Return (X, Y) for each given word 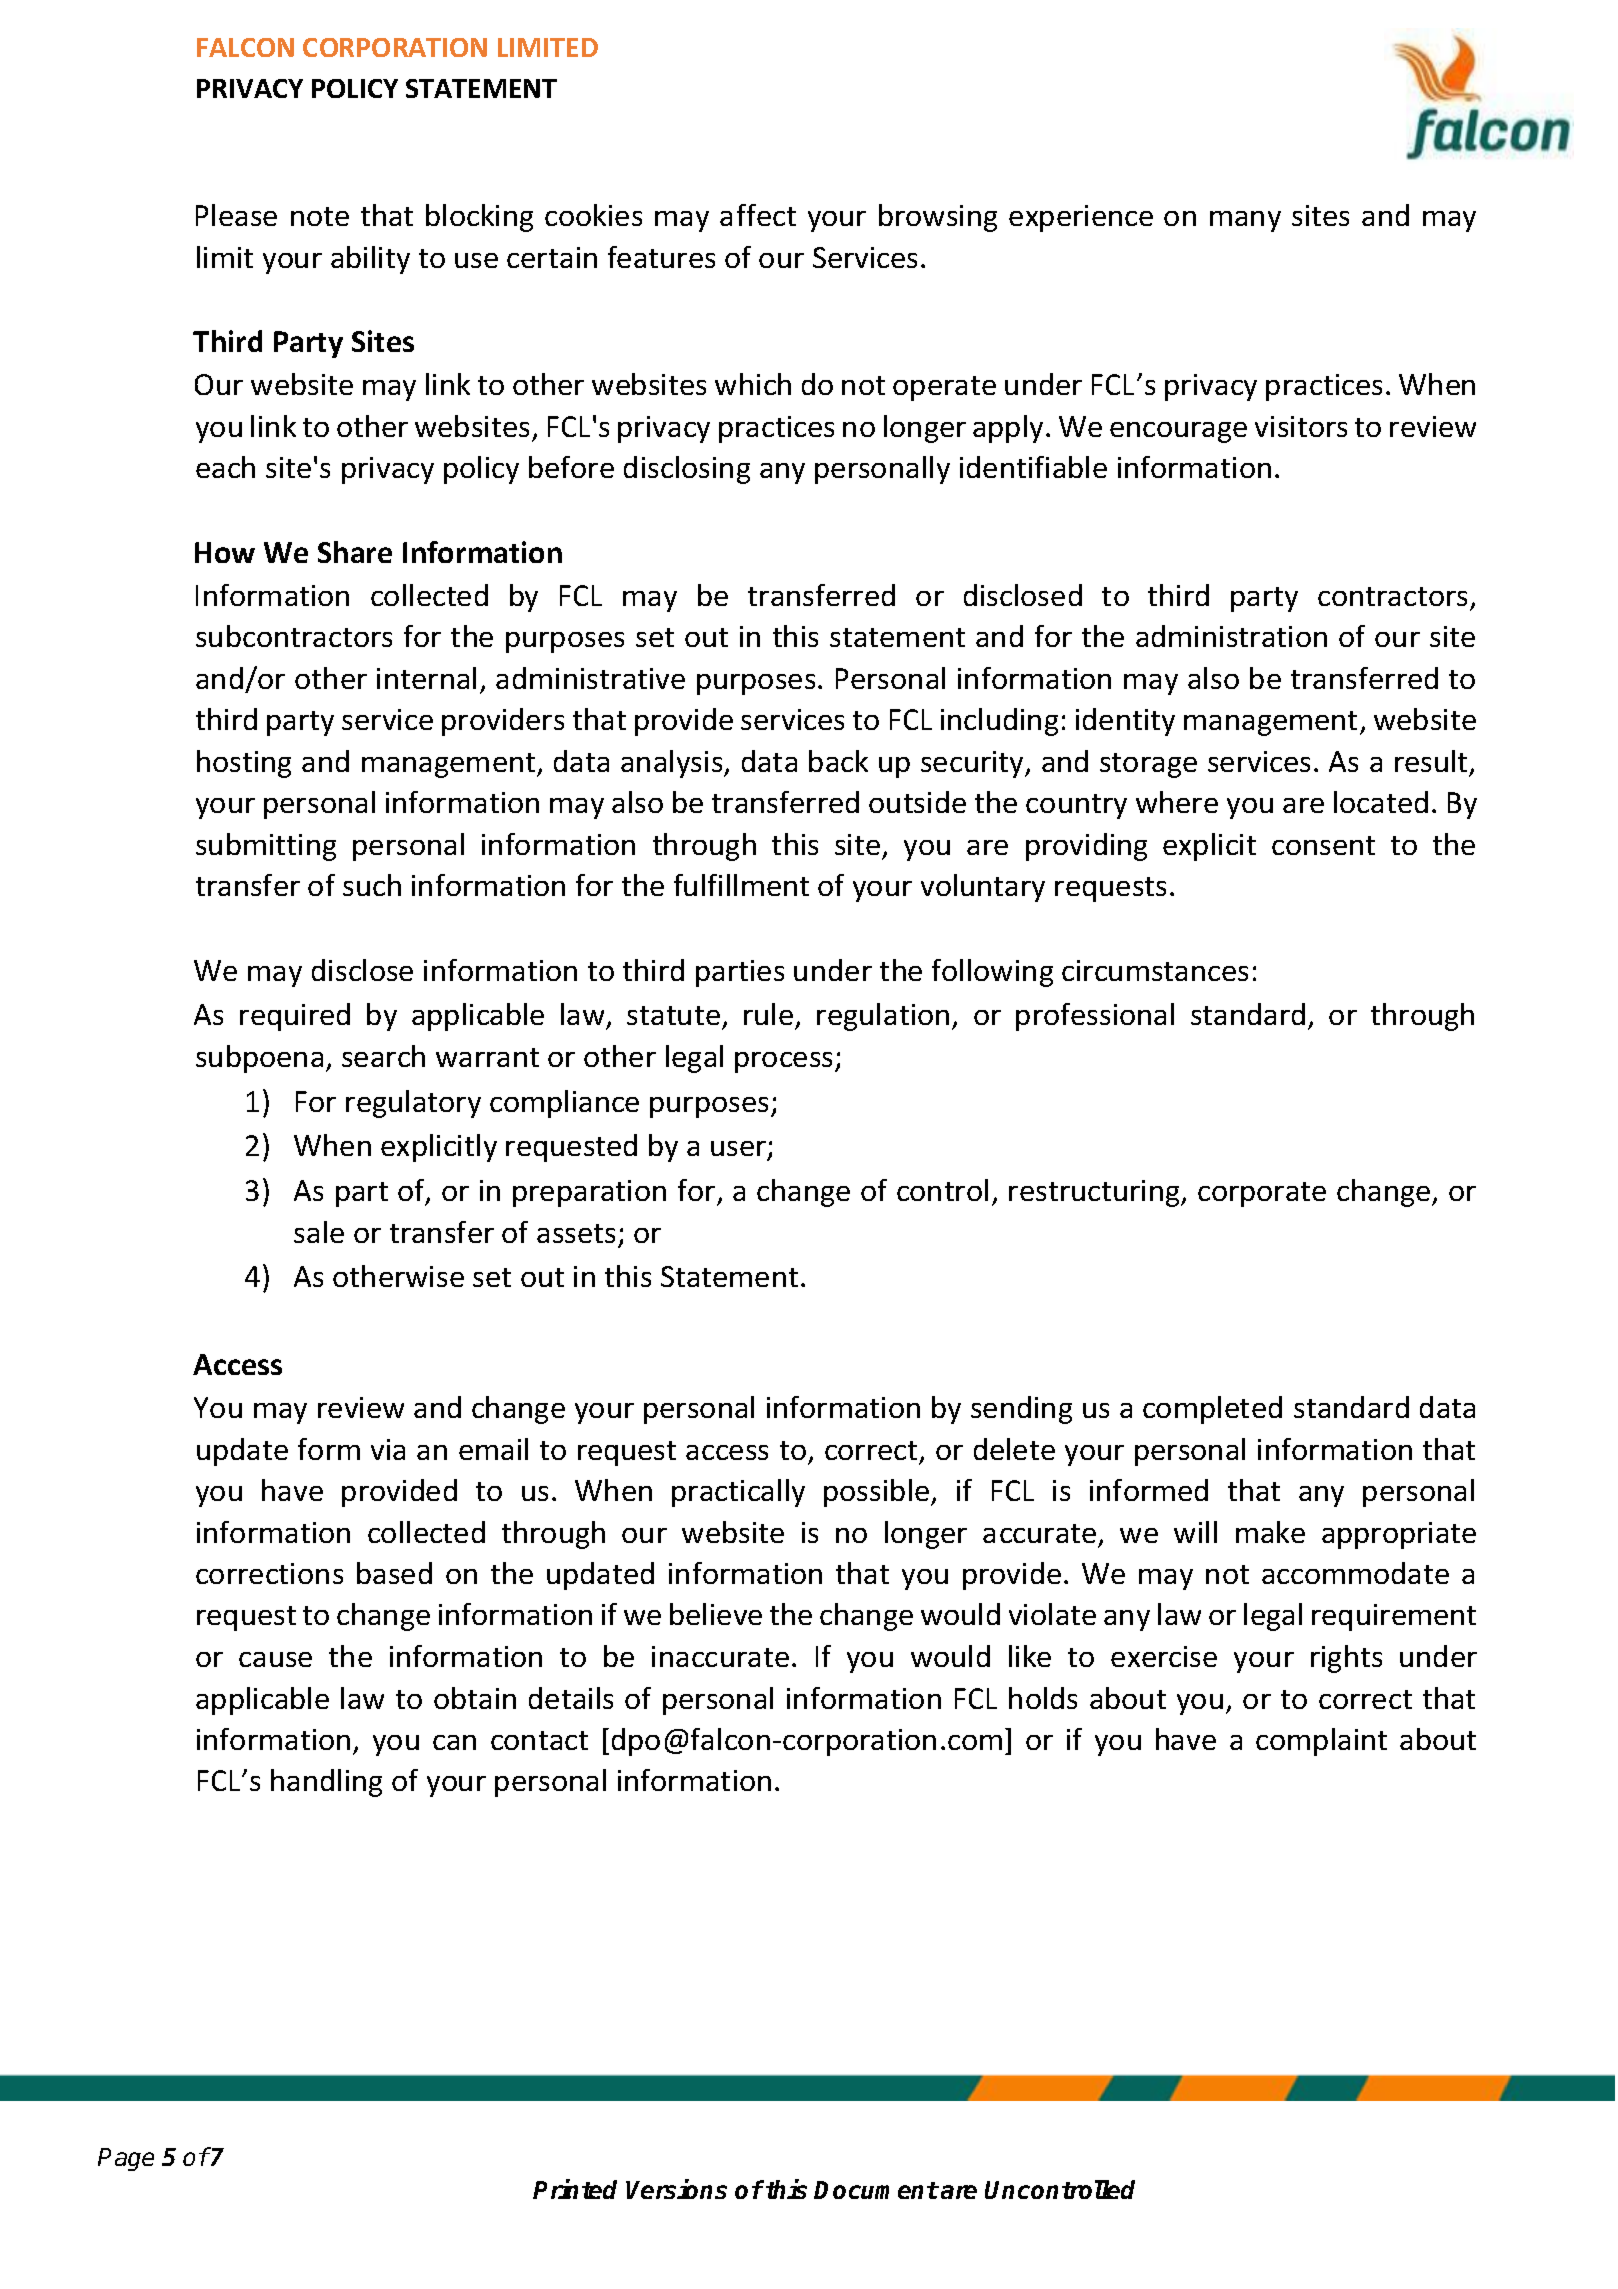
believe (716, 1614)
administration (1231, 636)
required (295, 1017)
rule (770, 1016)
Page (126, 2159)
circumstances (1155, 970)
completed (1212, 1410)
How (225, 552)
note (320, 216)
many (1245, 221)
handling (326, 1783)
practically (738, 1493)
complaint (1321, 1742)
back (838, 761)
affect (758, 215)
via (388, 1449)
